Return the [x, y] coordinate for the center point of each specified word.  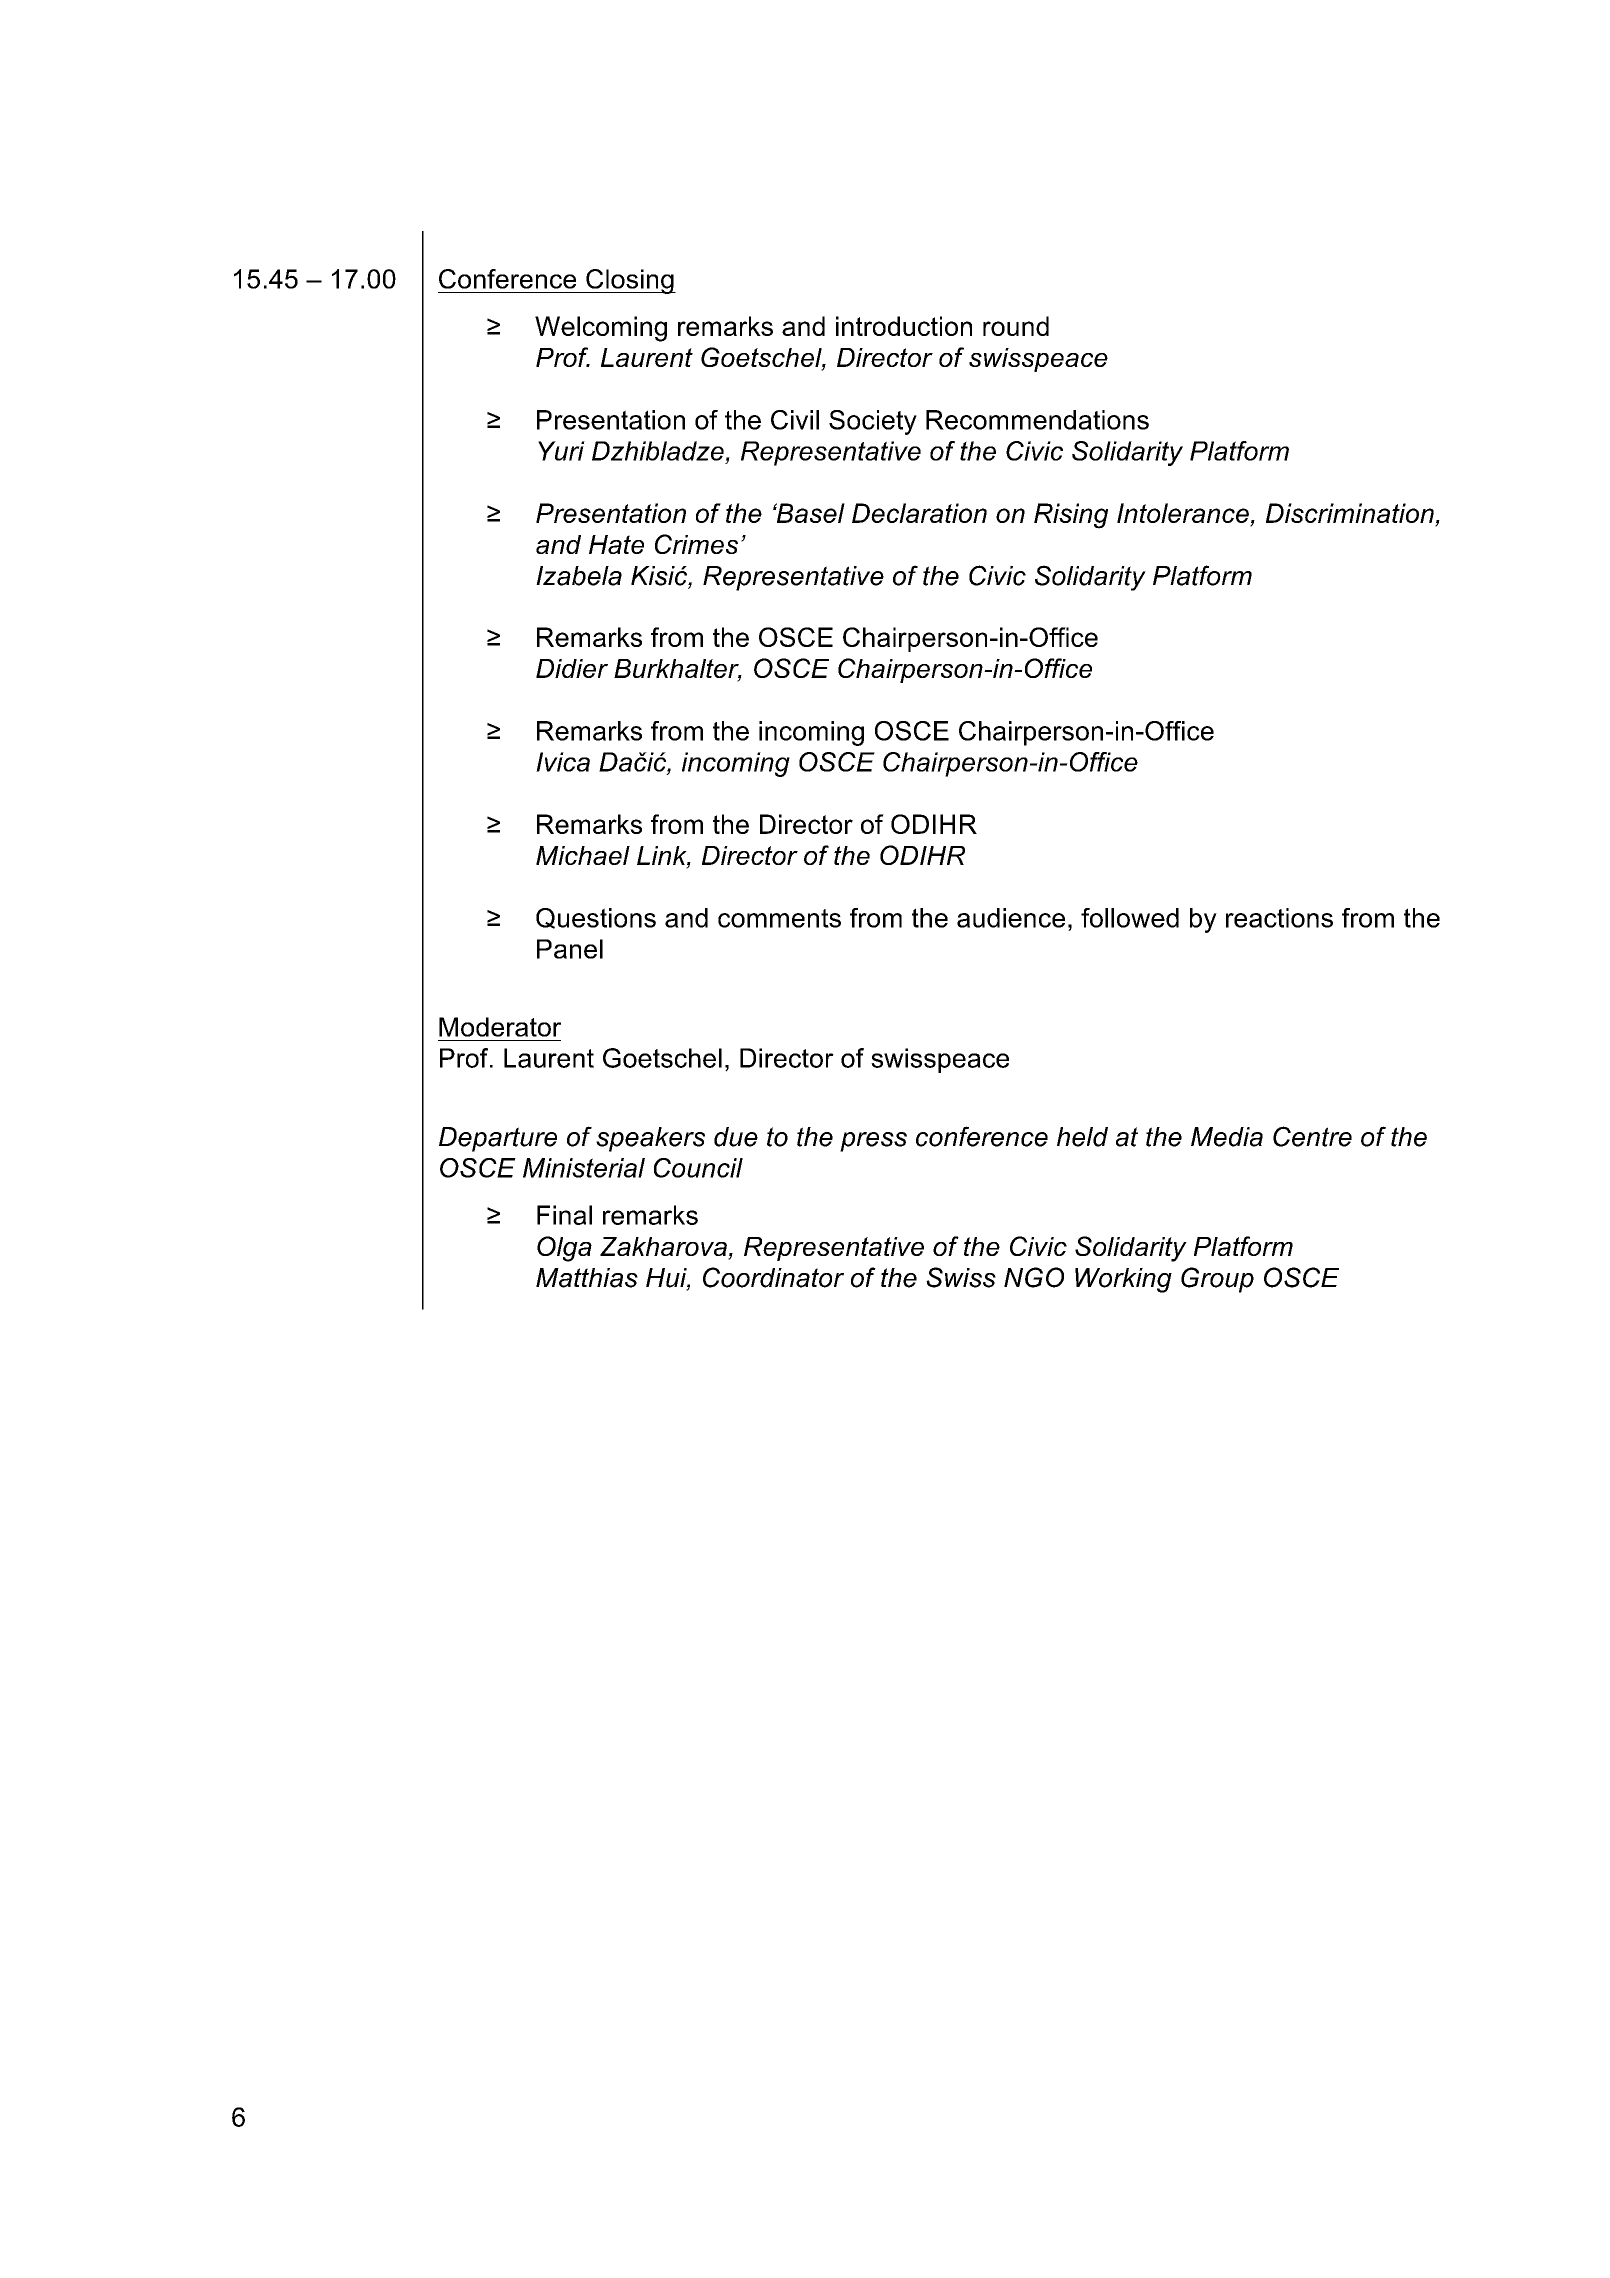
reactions [1279, 918]
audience [1011, 918]
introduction [904, 326]
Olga [564, 1249]
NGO [1034, 1277]
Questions [596, 918]
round [1016, 326]
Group [1217, 1280]
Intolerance [1184, 514]
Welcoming [601, 329]
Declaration [919, 513]
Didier [572, 668]
